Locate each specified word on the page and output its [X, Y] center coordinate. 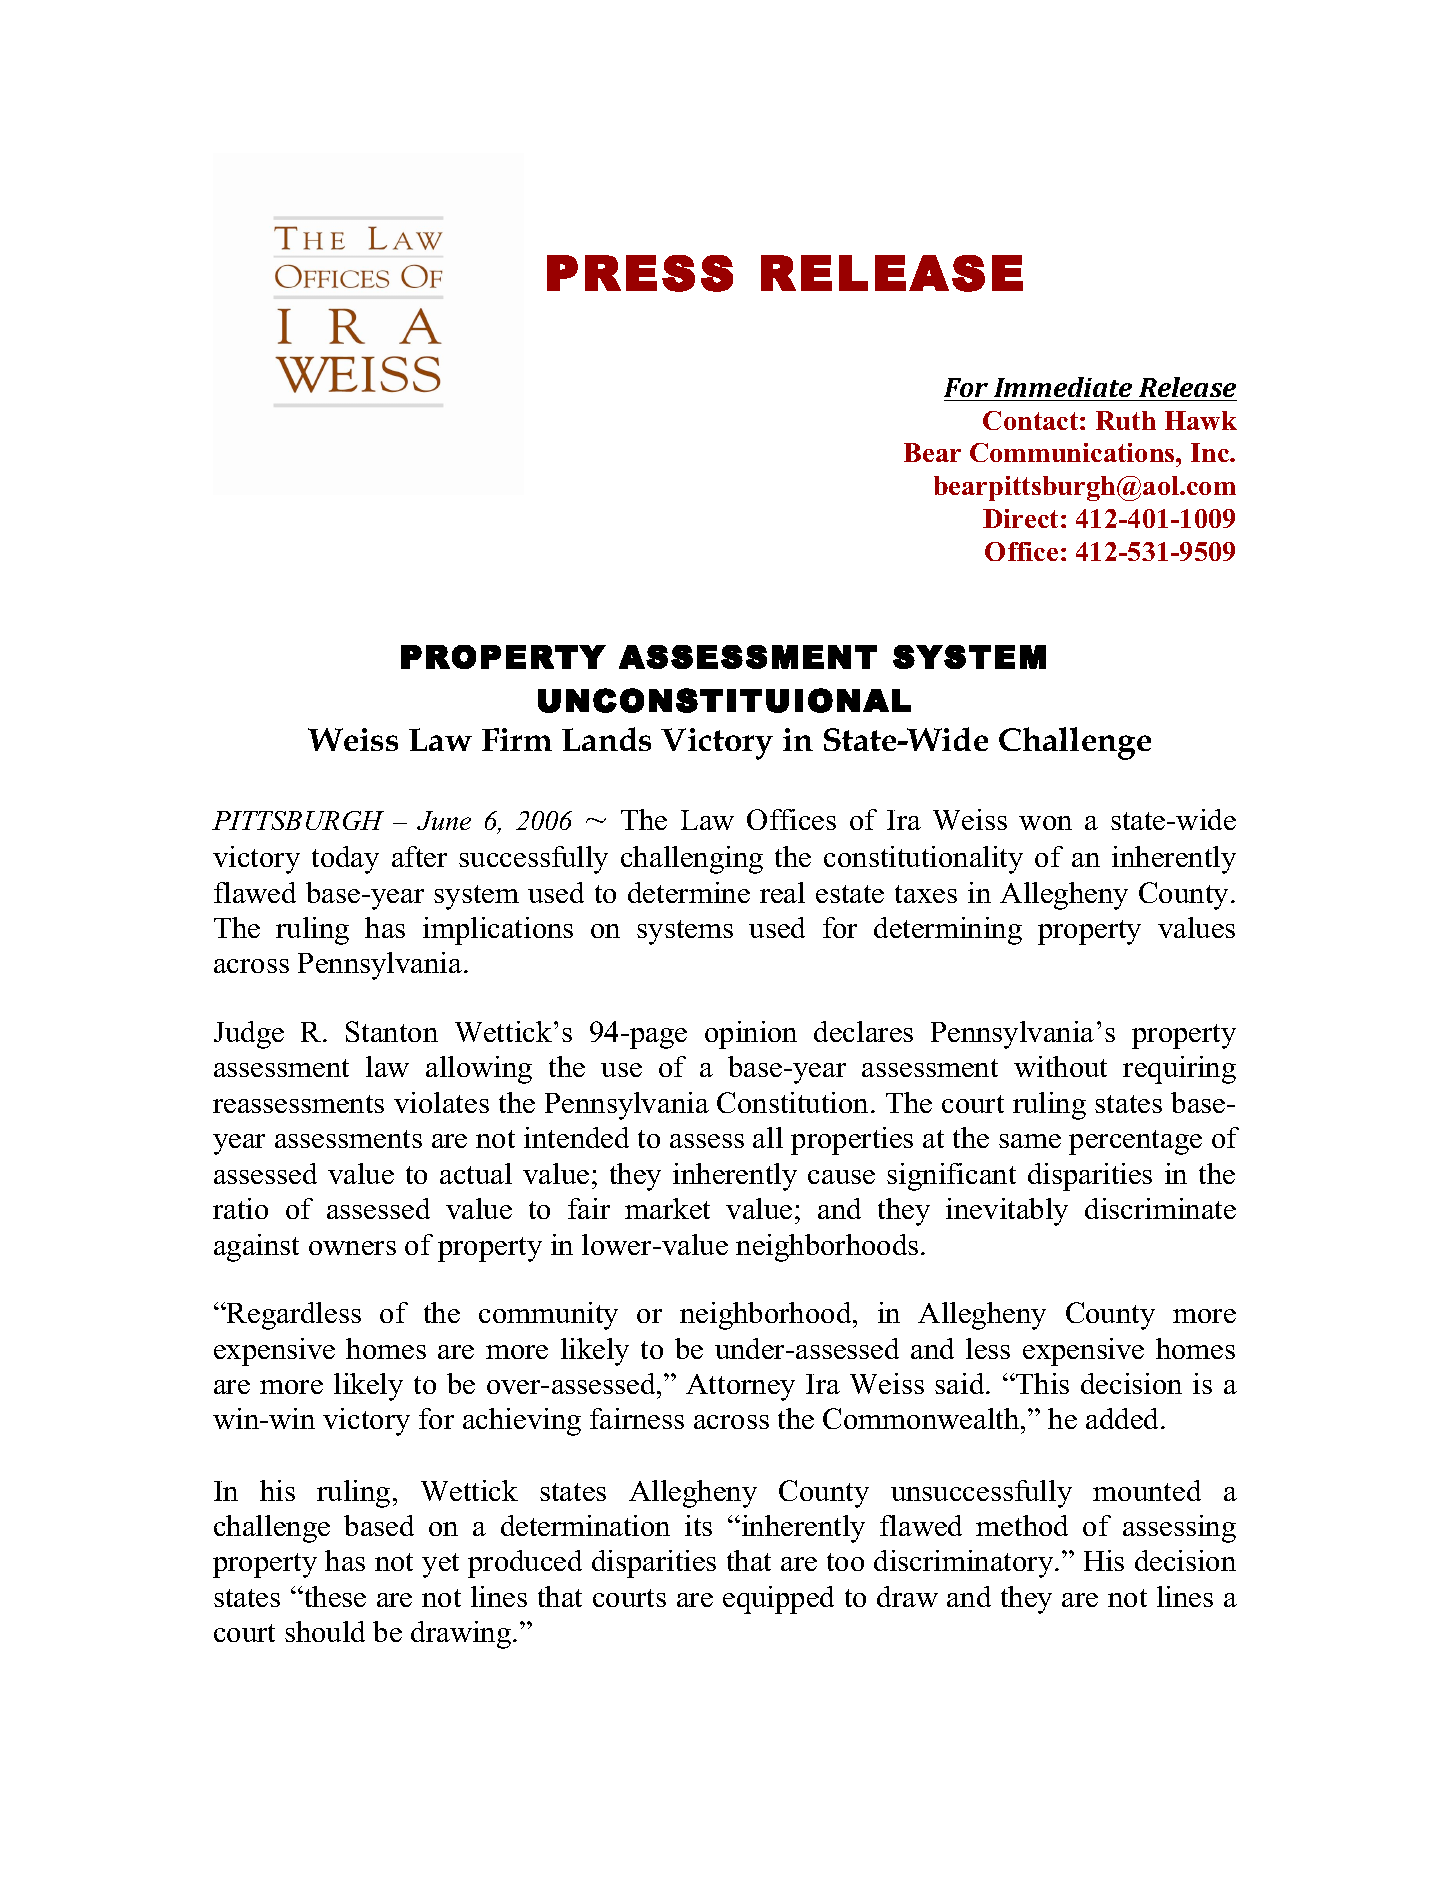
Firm [517, 739]
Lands [606, 739]
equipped [778, 1600]
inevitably [1007, 1212]
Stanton [392, 1031]
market [667, 1208]
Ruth [1126, 420]
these [334, 1596]
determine [689, 892]
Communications [1073, 452]
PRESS [640, 273]
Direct [1020, 518]
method [1022, 1525]
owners [352, 1248]
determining [948, 931]
